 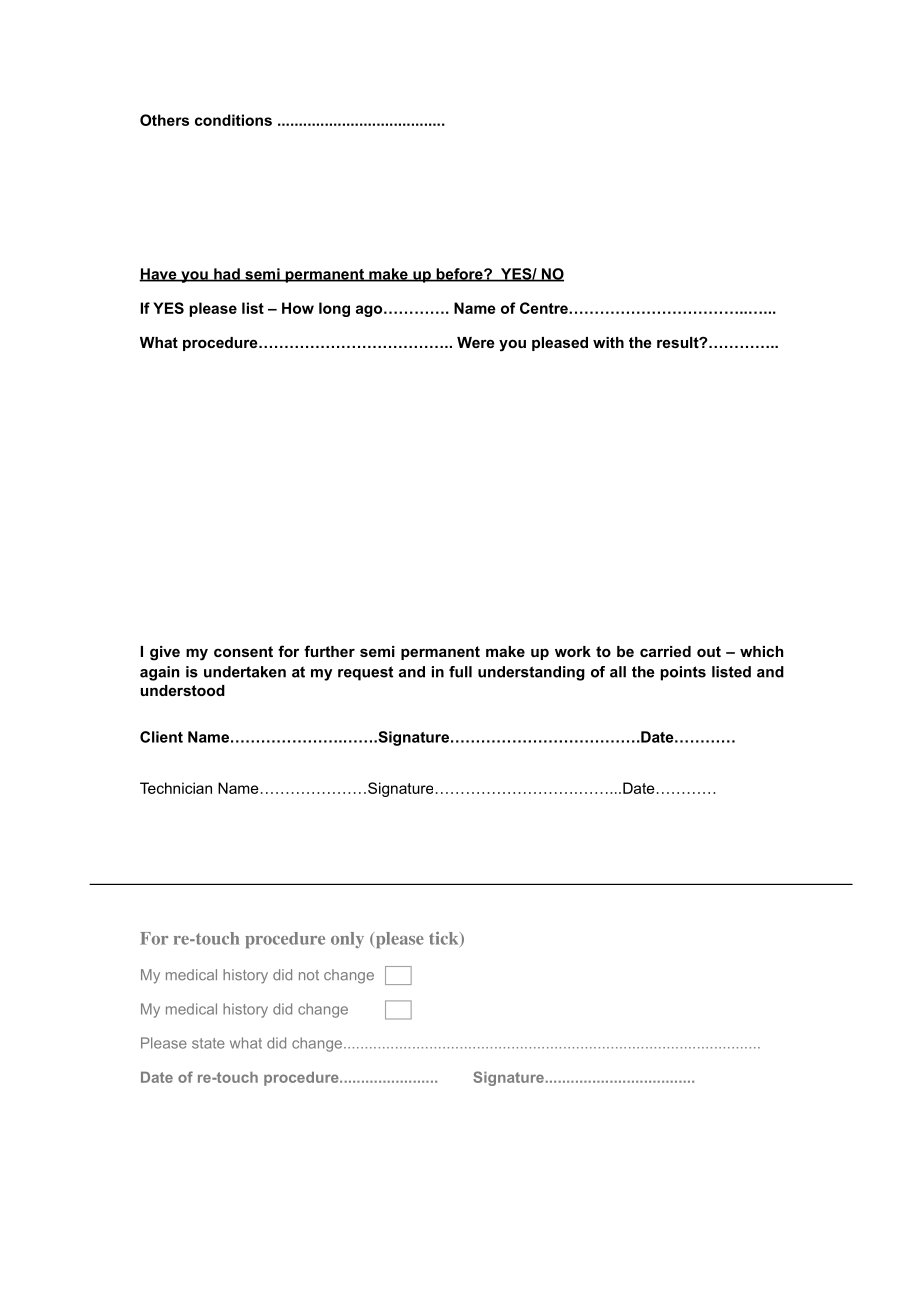 What do you see at coordinates (531, 673) in the document?
I see `understanding` at bounding box center [531, 673].
